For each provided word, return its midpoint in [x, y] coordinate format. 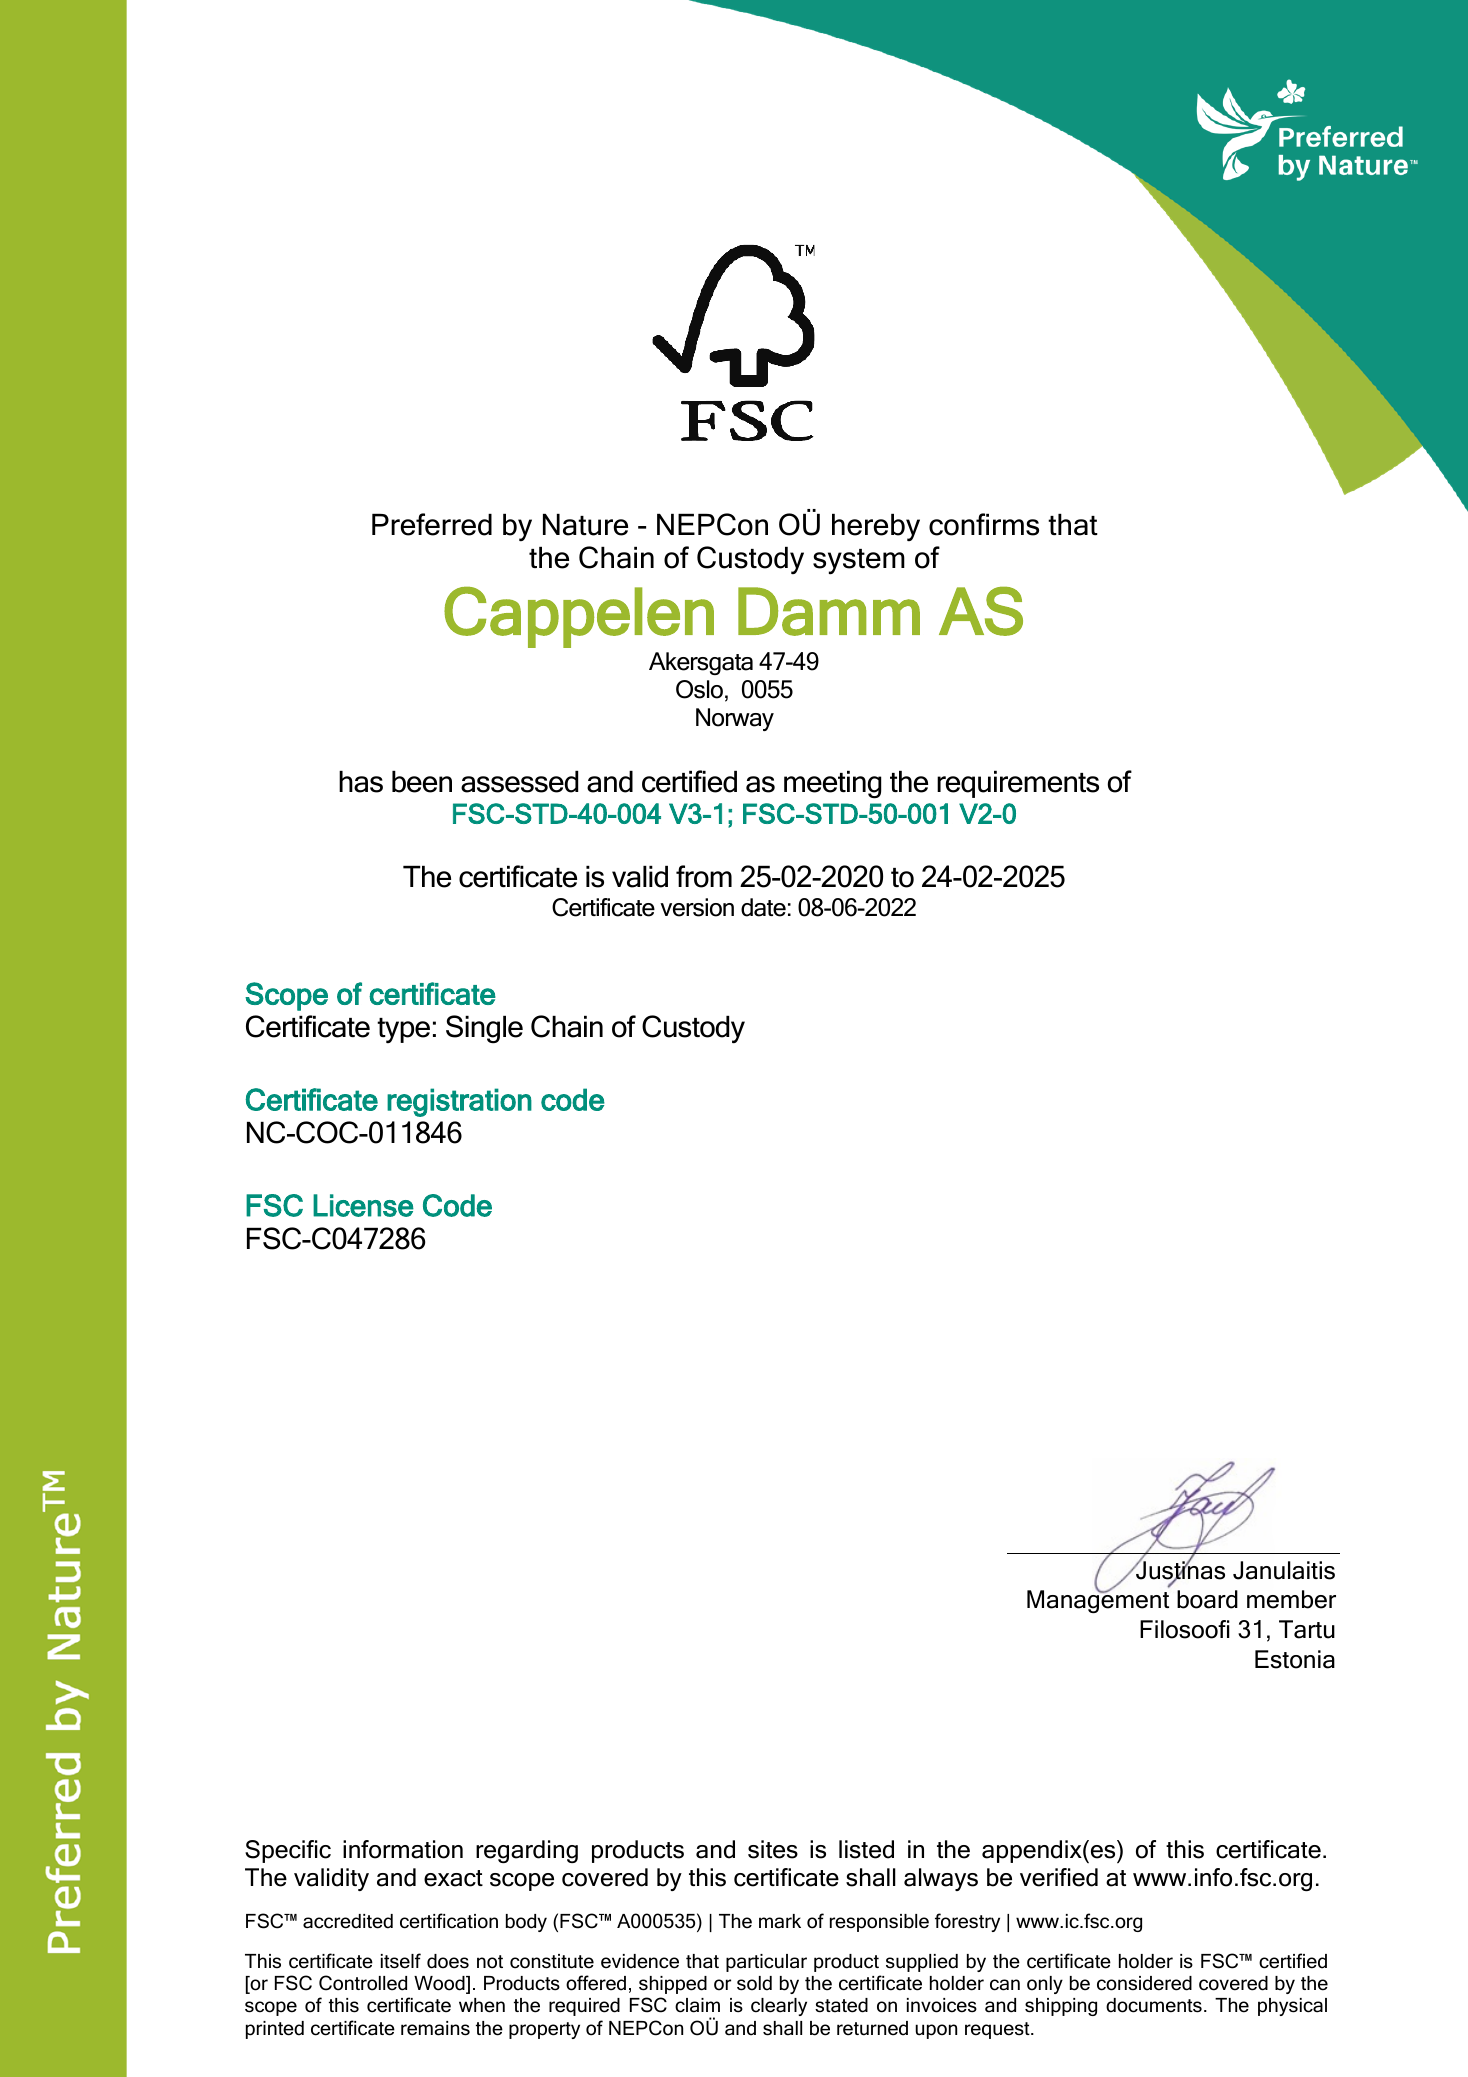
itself [401, 1961]
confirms [984, 524]
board [1207, 1599]
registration [459, 1102]
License [363, 1205]
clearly [779, 2007]
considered [1144, 1983]
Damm [829, 611]
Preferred [432, 524]
